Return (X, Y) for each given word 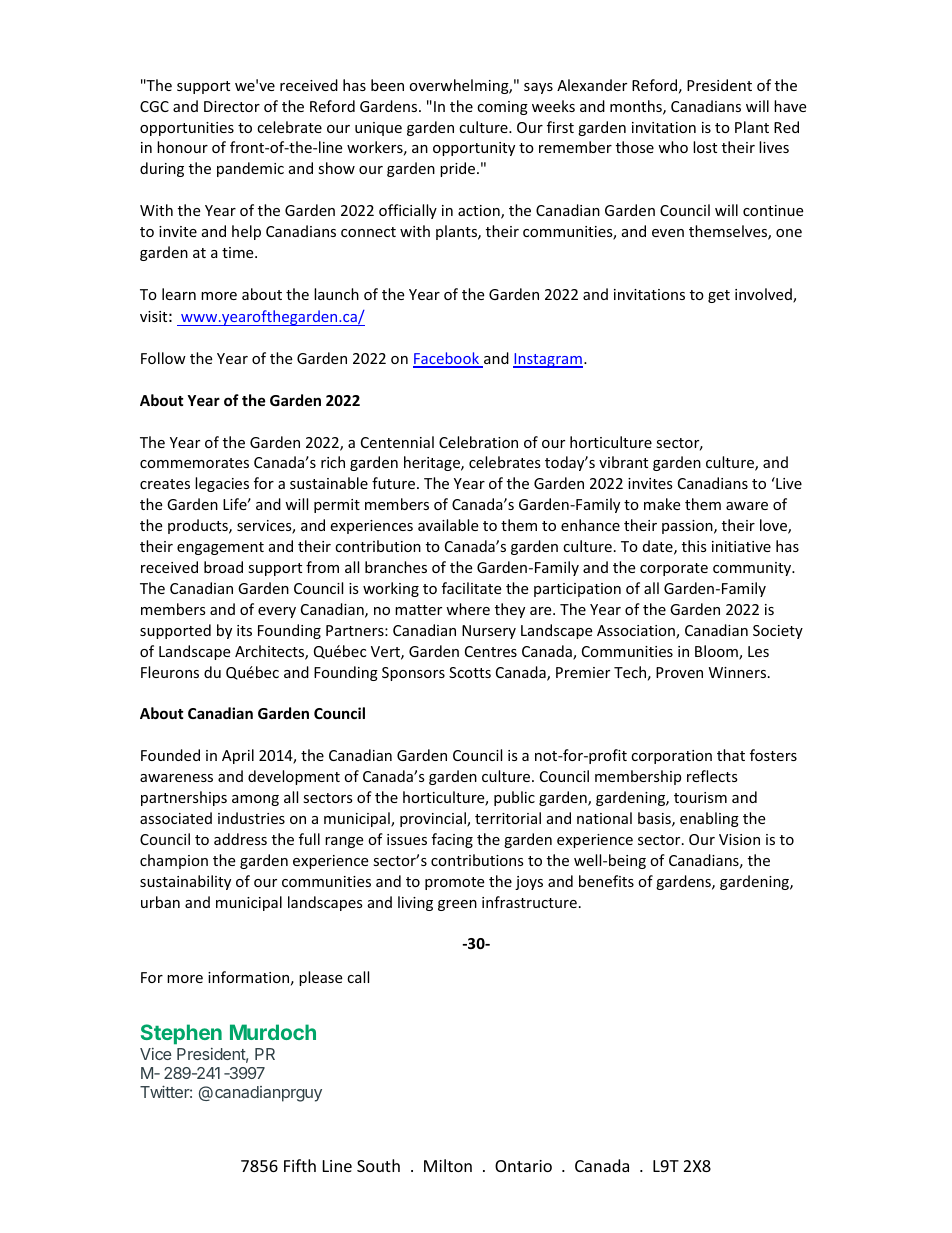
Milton (448, 1165)
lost (705, 147)
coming (502, 108)
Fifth (300, 1165)
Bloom (717, 652)
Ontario (523, 1166)
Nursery (489, 632)
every (277, 612)
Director (232, 106)
